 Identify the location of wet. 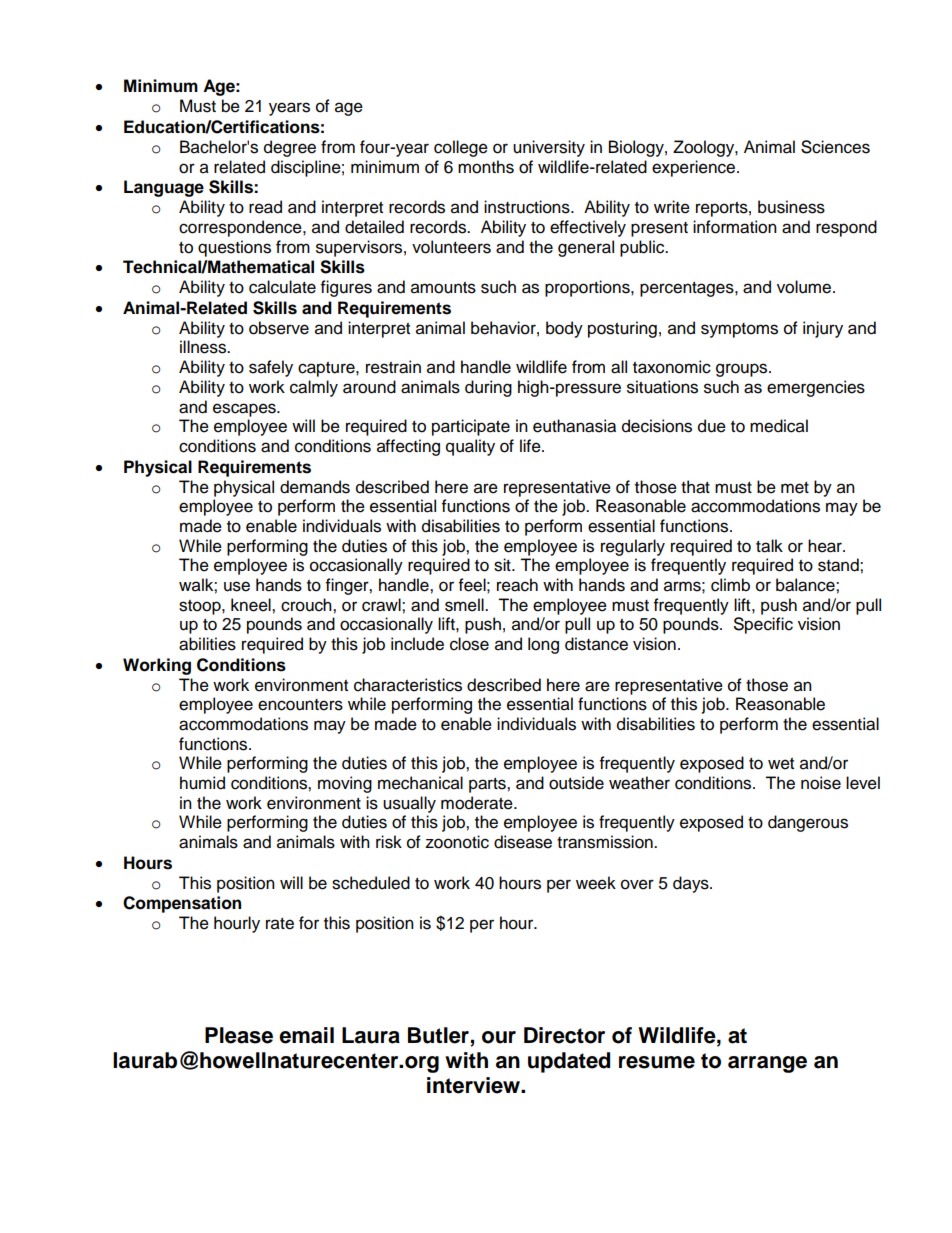
(781, 764).
